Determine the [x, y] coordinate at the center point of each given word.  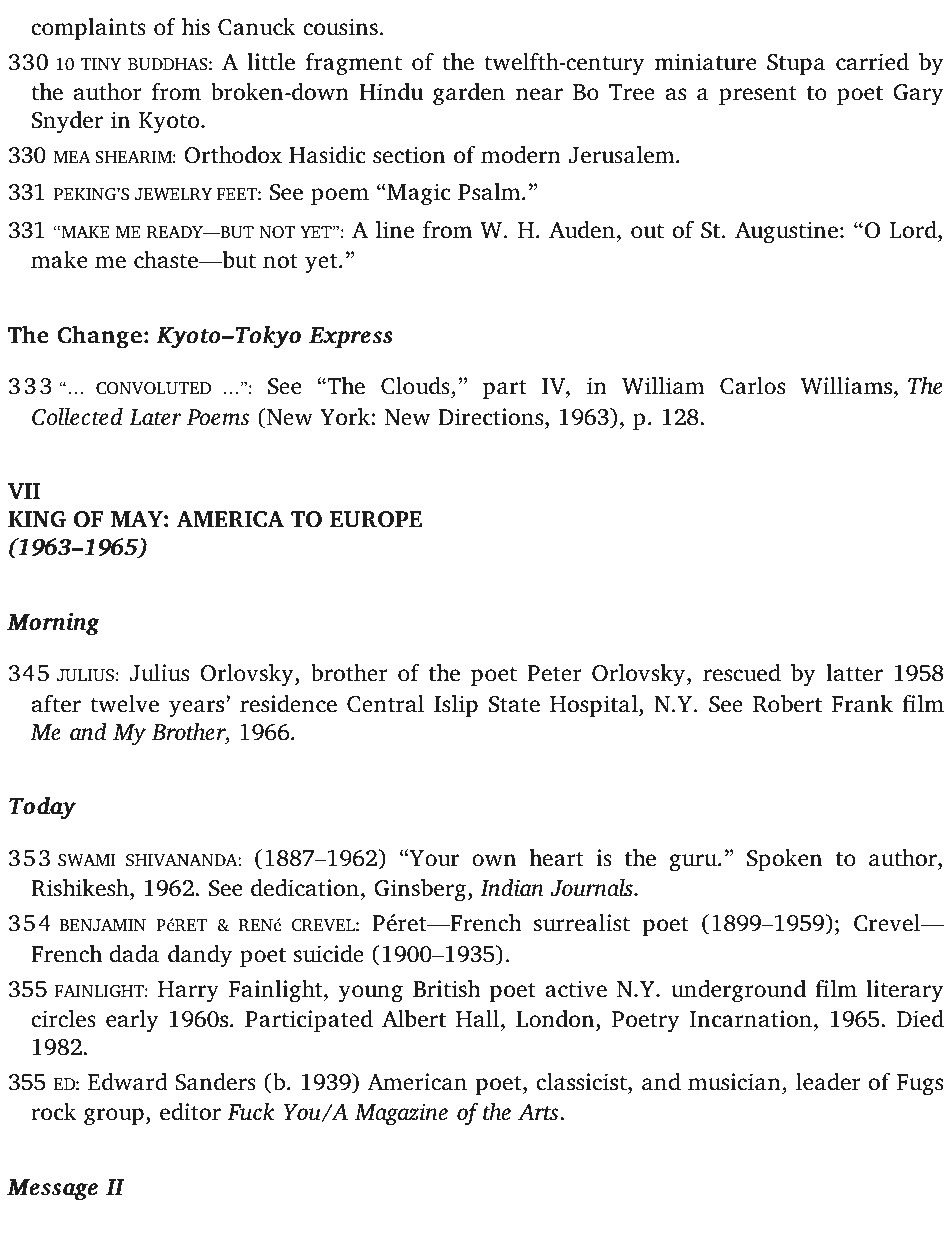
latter [854, 673]
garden [469, 94]
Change [99, 337]
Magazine [401, 1115]
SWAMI [87, 860]
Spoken [784, 859]
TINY [101, 64]
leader [828, 1081]
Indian [512, 887]
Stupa [796, 64]
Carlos [752, 385]
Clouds [415, 385]
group [114, 1117]
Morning [53, 624]
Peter [554, 673]
